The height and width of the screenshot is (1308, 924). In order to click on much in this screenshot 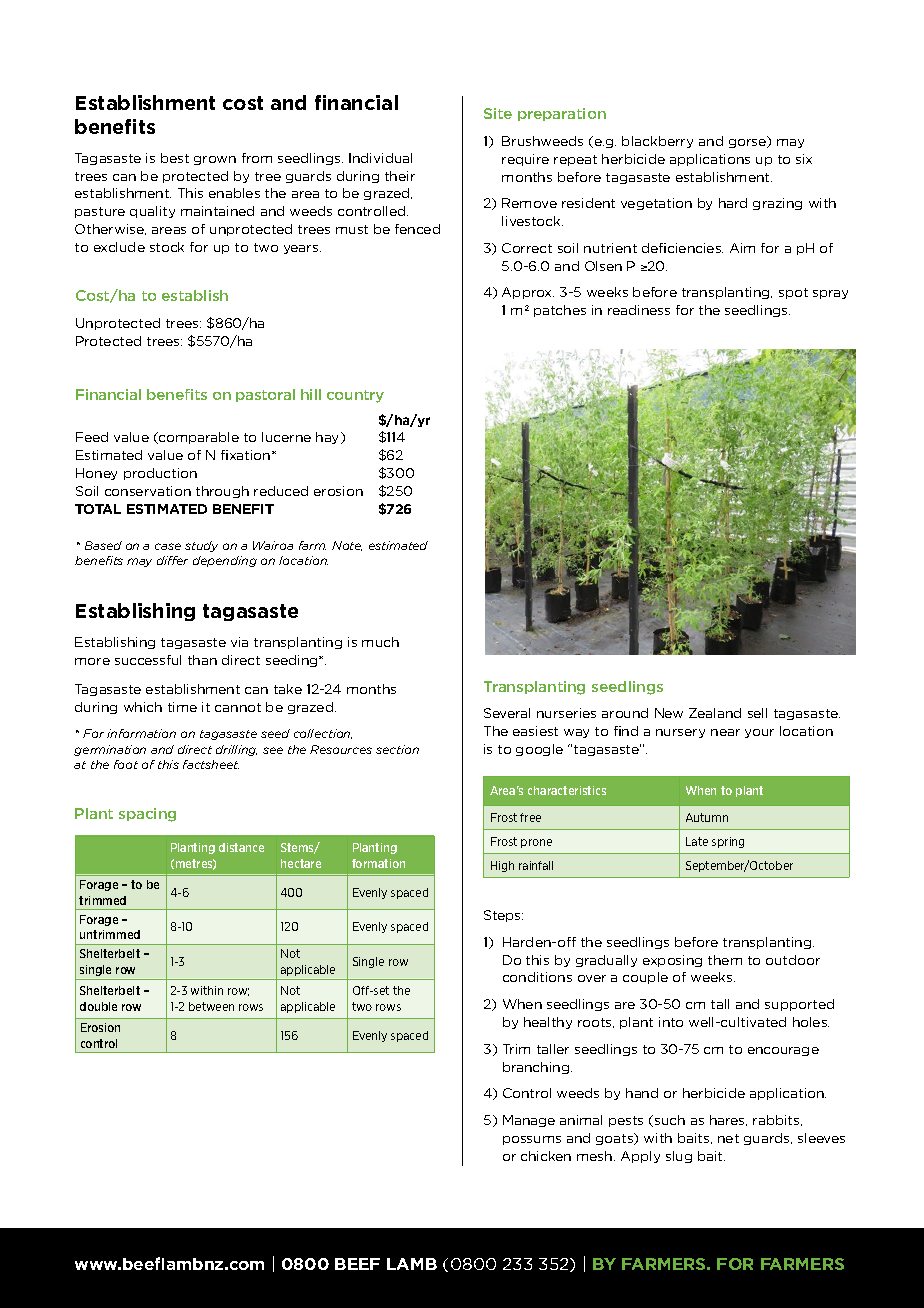, I will do `click(380, 642)`.
